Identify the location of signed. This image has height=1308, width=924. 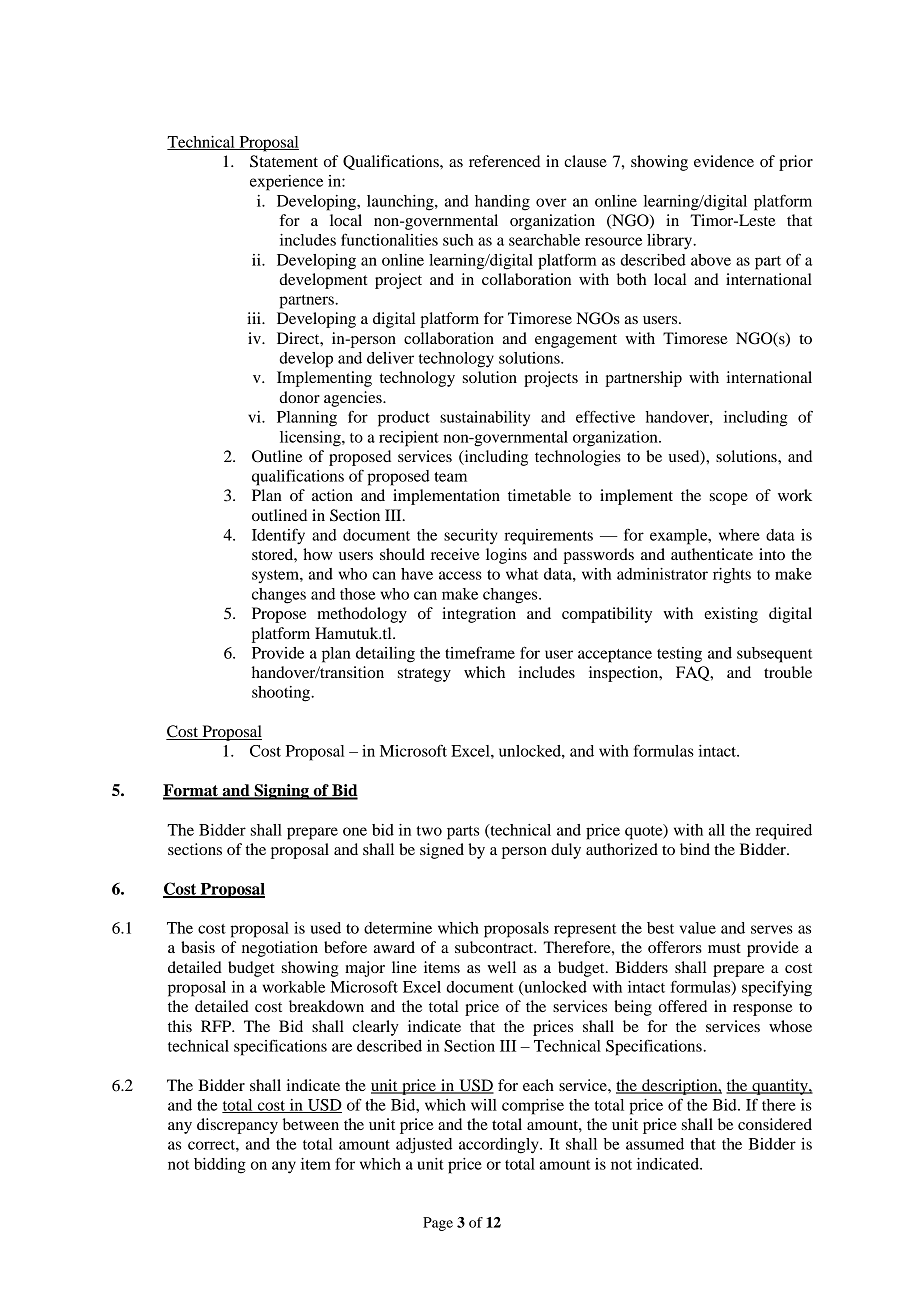
(442, 851).
